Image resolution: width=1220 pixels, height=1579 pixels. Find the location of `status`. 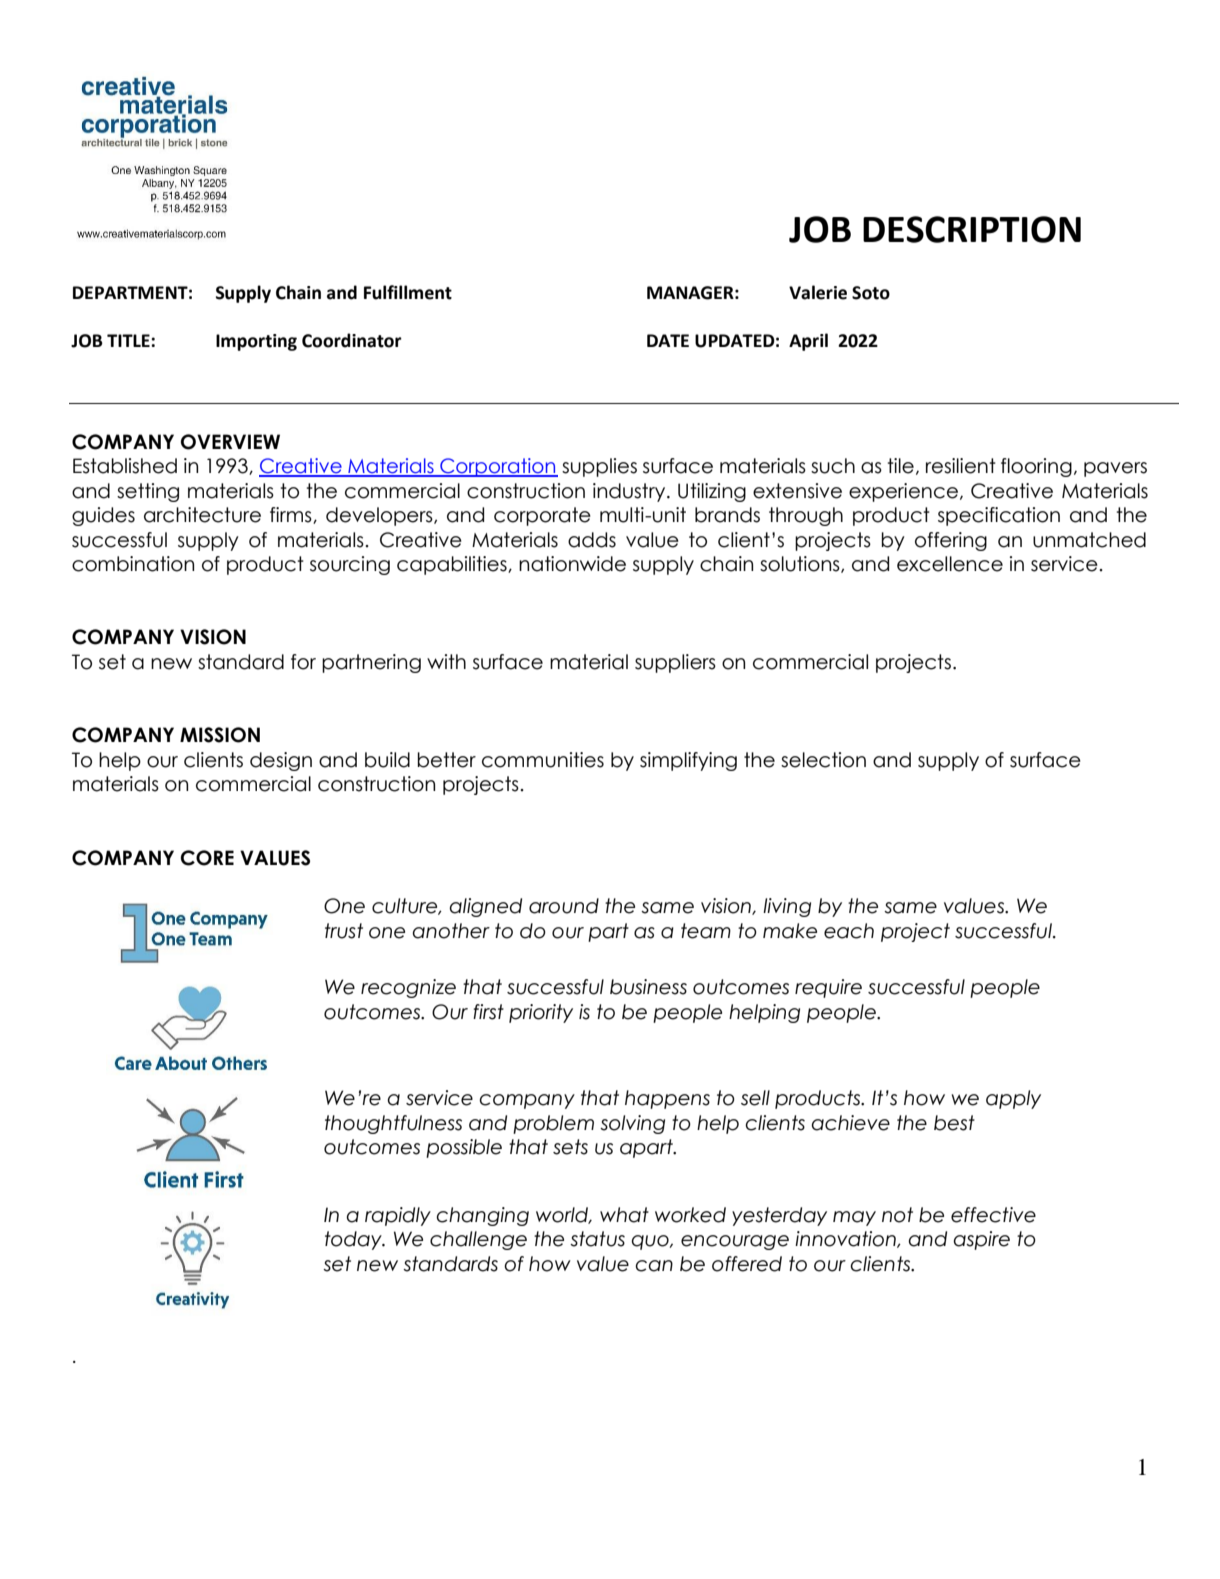

status is located at coordinates (597, 1239).
